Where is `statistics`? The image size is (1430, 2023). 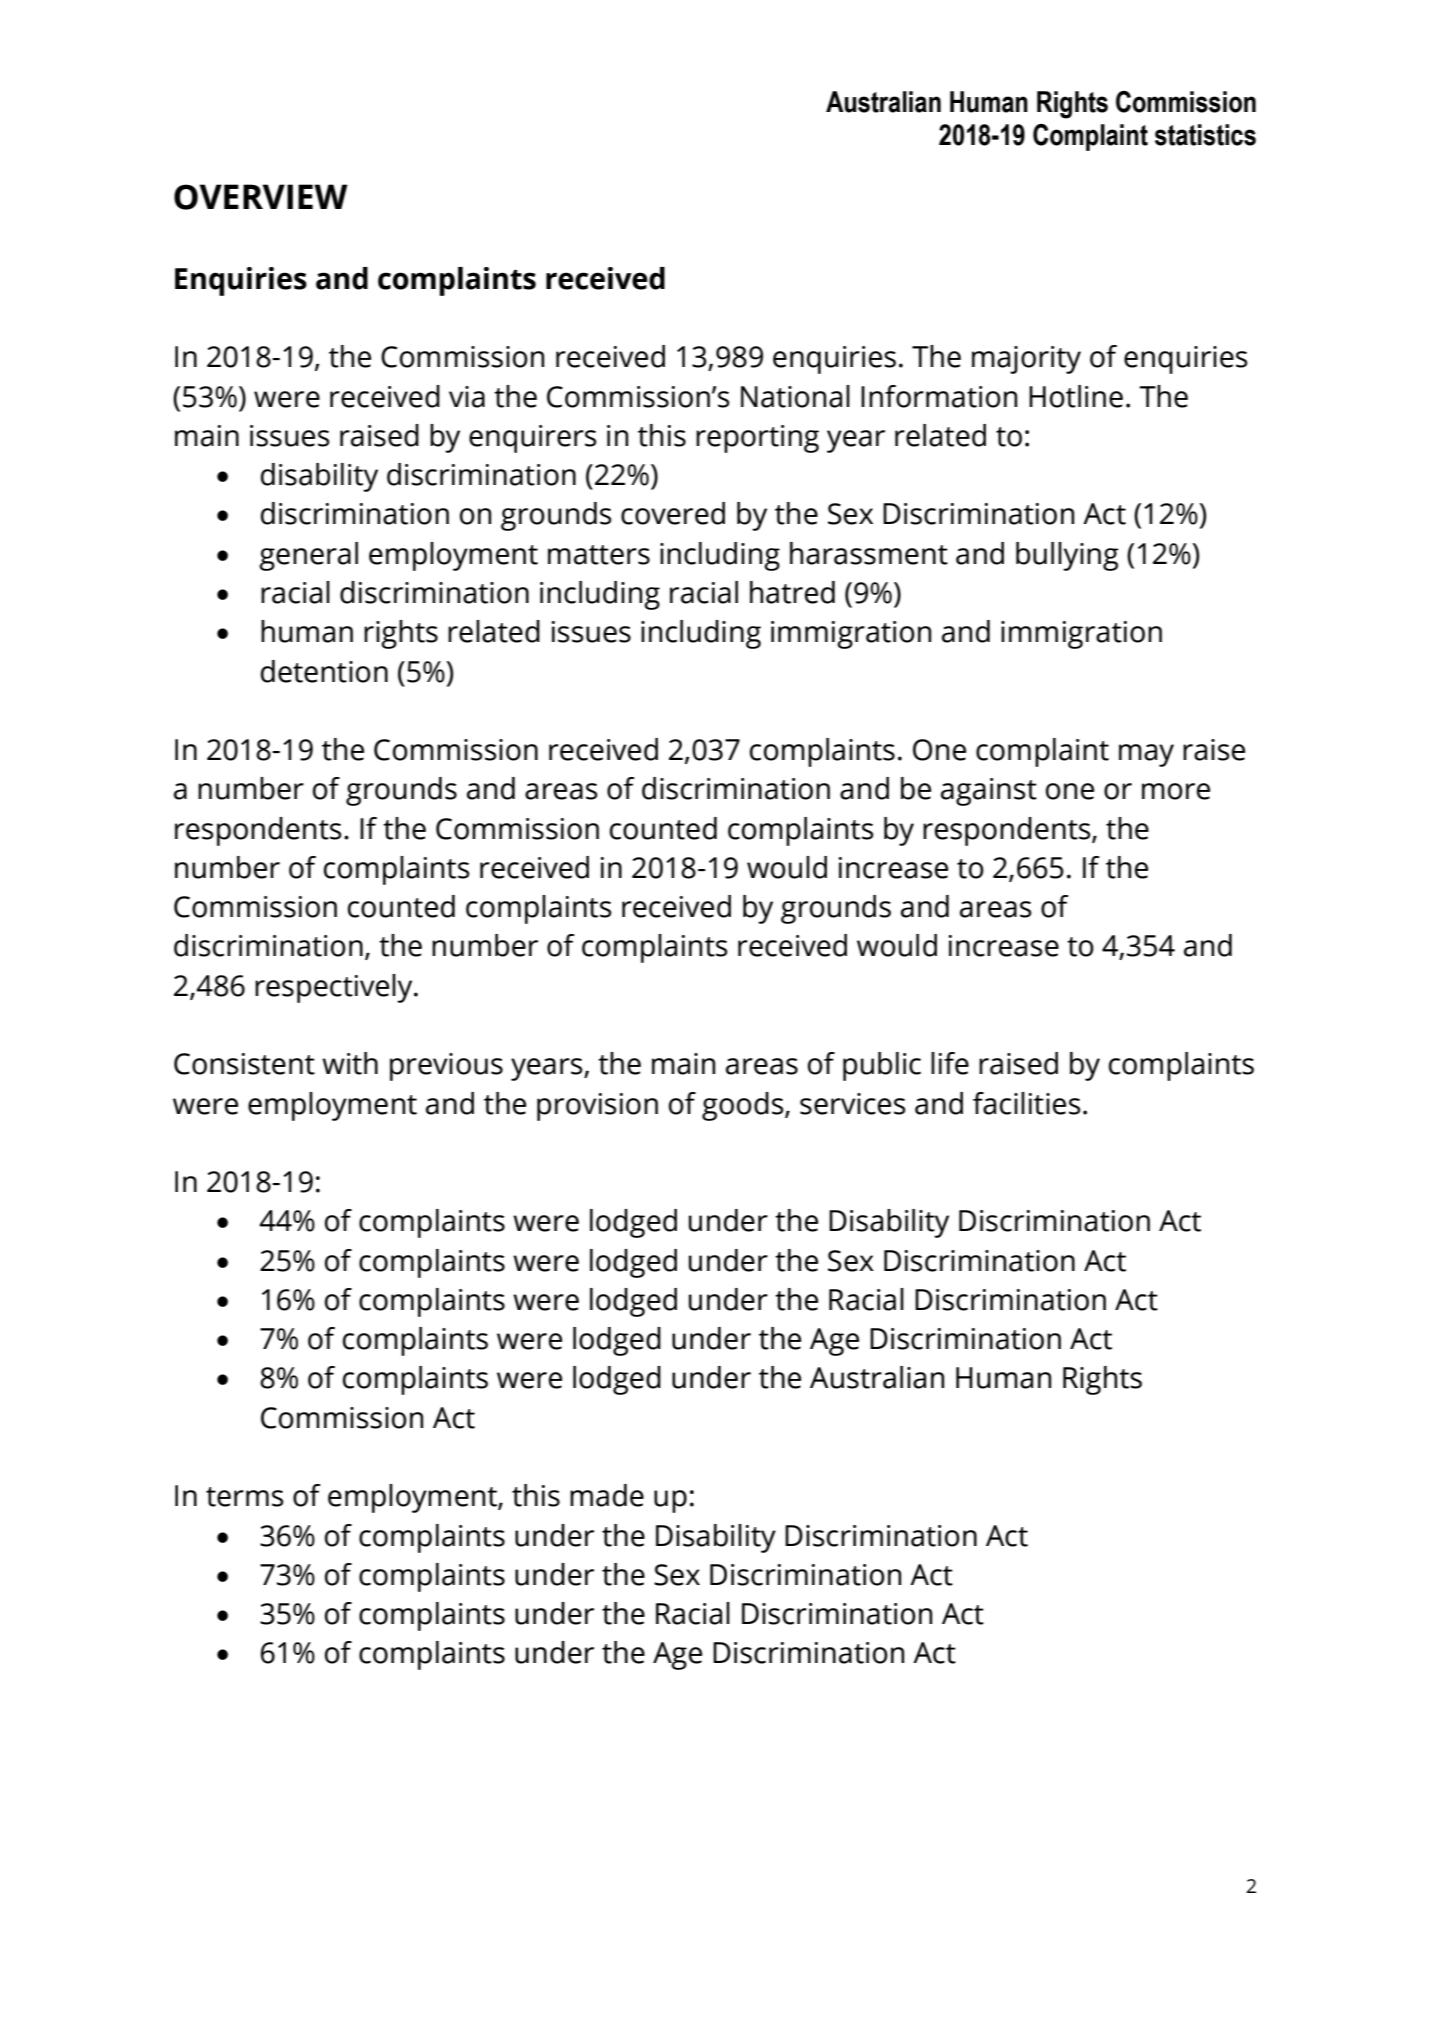 statistics is located at coordinates (1205, 135).
